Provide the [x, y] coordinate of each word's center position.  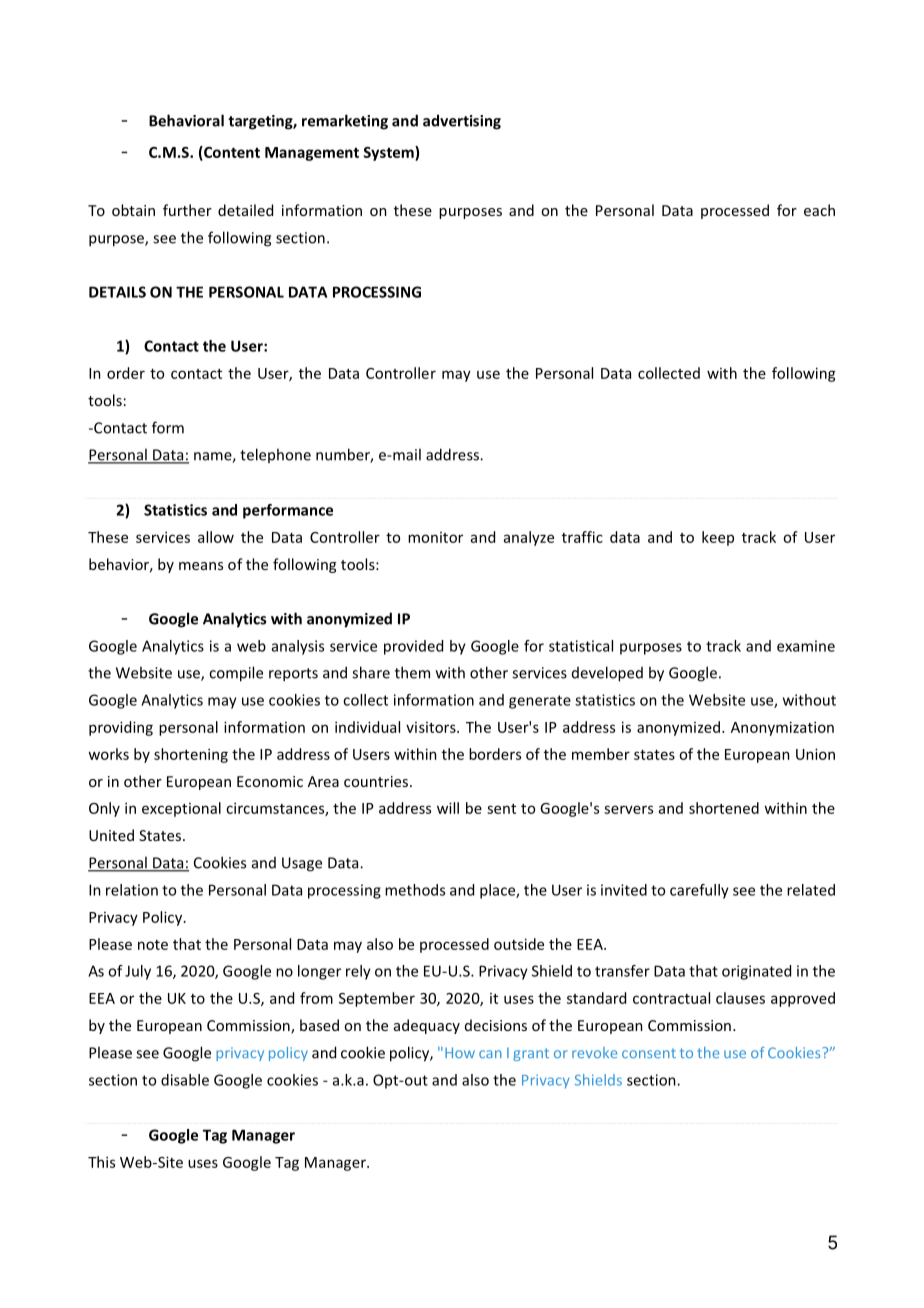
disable [185, 1080]
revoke [594, 1052]
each [819, 210]
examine [806, 646]
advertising [462, 122]
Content [231, 153]
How [460, 1052]
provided [413, 647]
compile [236, 674]
